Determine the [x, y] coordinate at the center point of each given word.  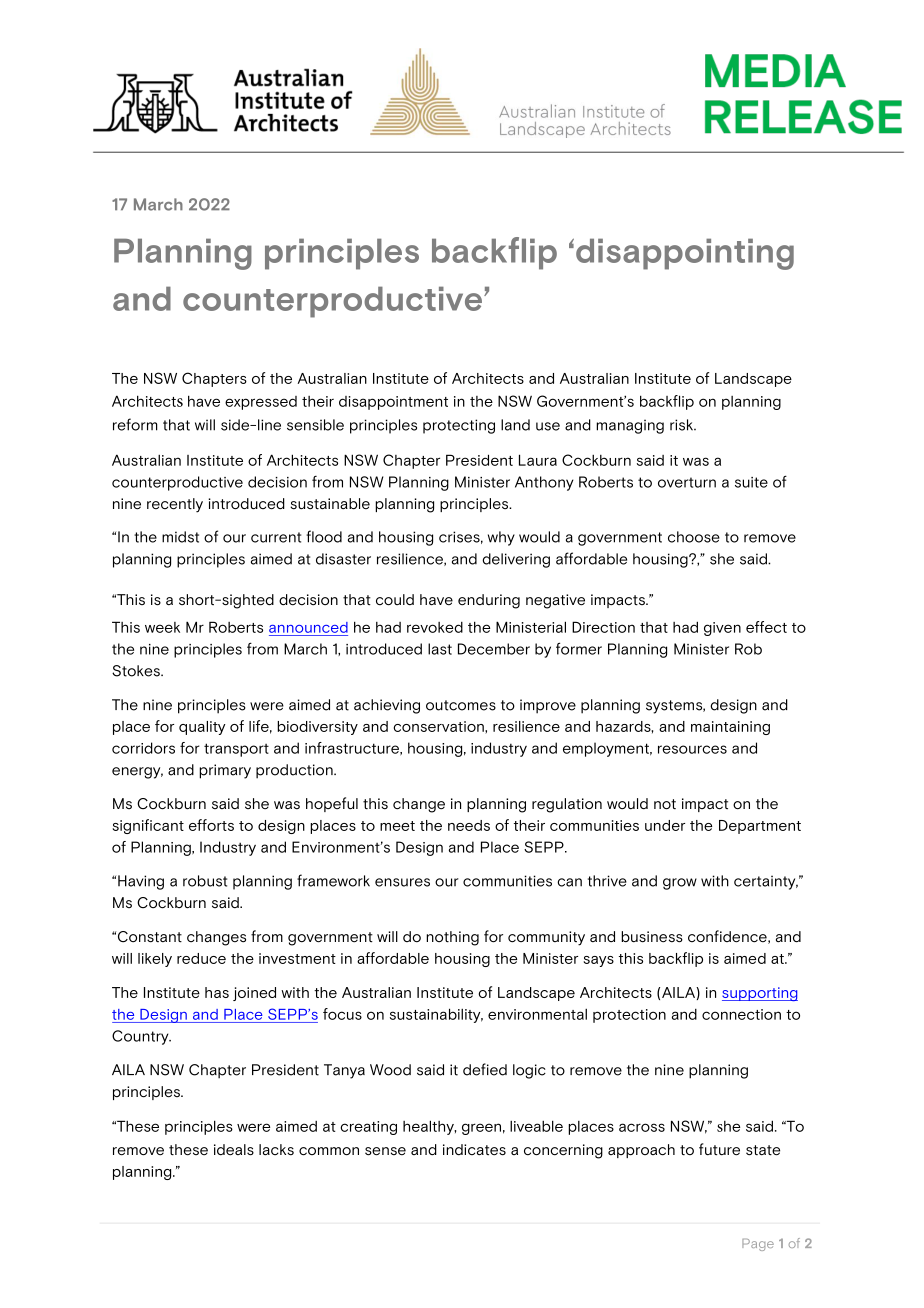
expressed [261, 403]
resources [692, 749]
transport [236, 750]
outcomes [461, 705]
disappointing [685, 254]
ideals [234, 1150]
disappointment [393, 403]
